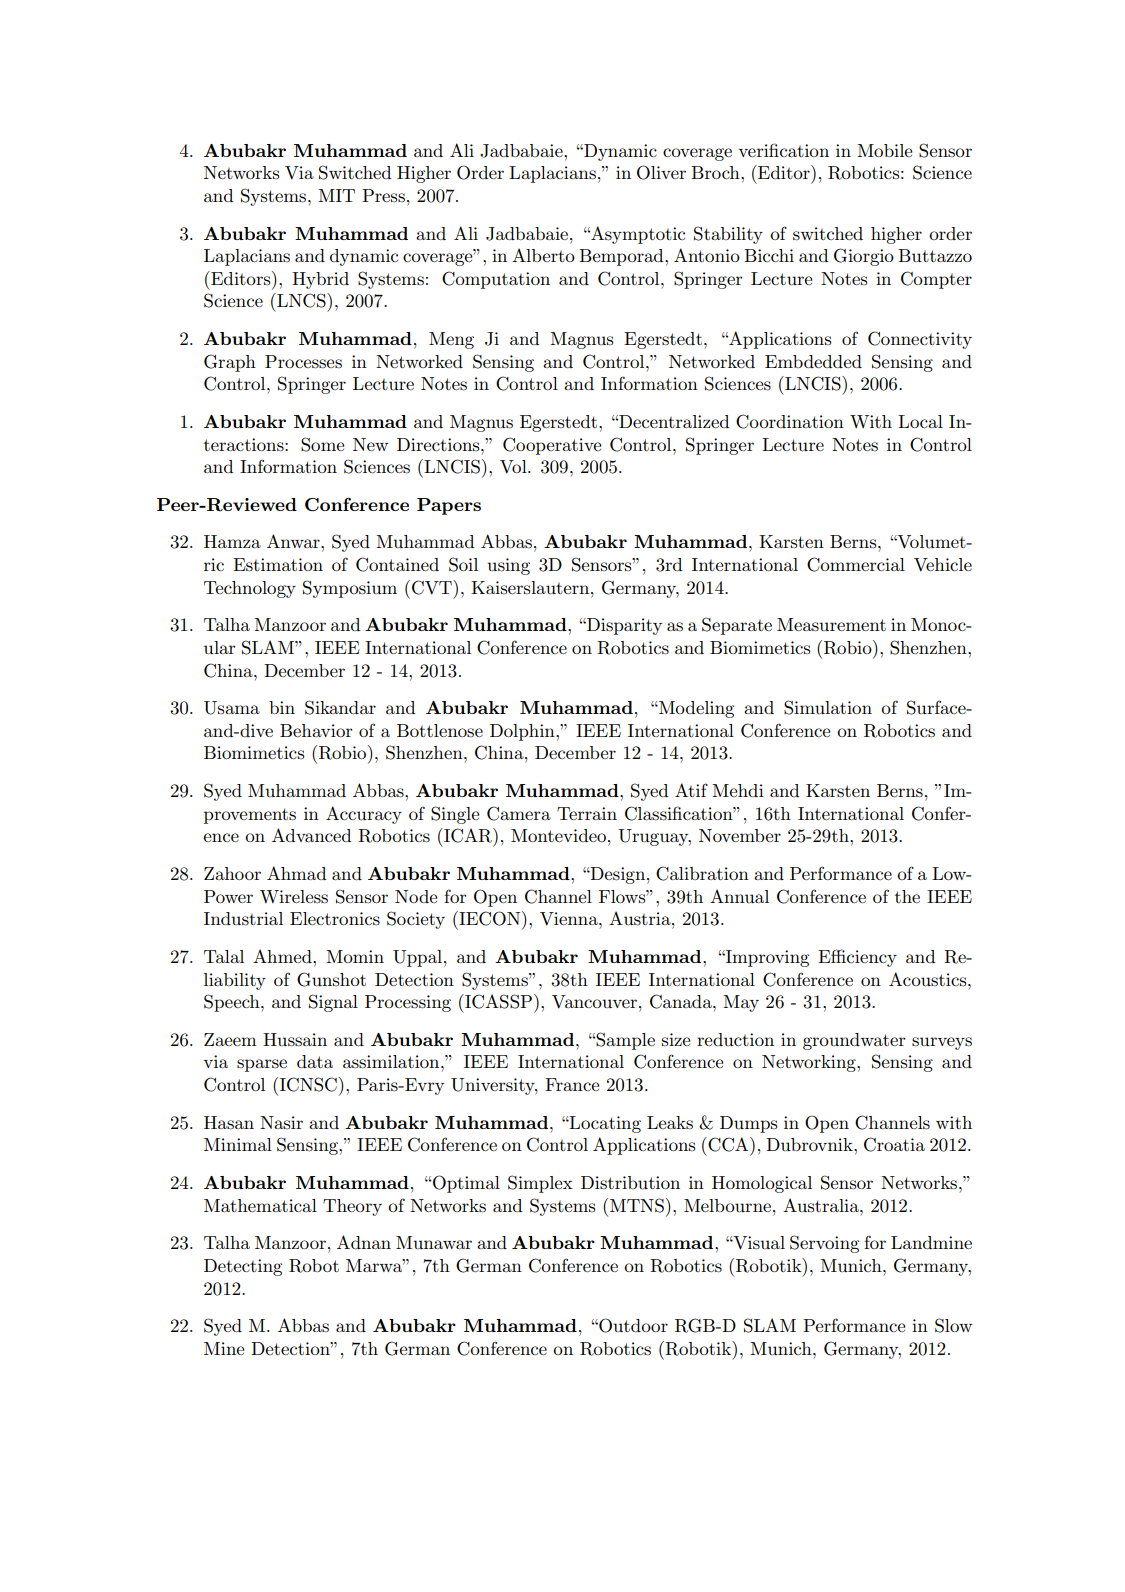 The image size is (1125, 1592). Describe the element at coordinates (294, 541) in the screenshot. I see `Anwar` at that location.
